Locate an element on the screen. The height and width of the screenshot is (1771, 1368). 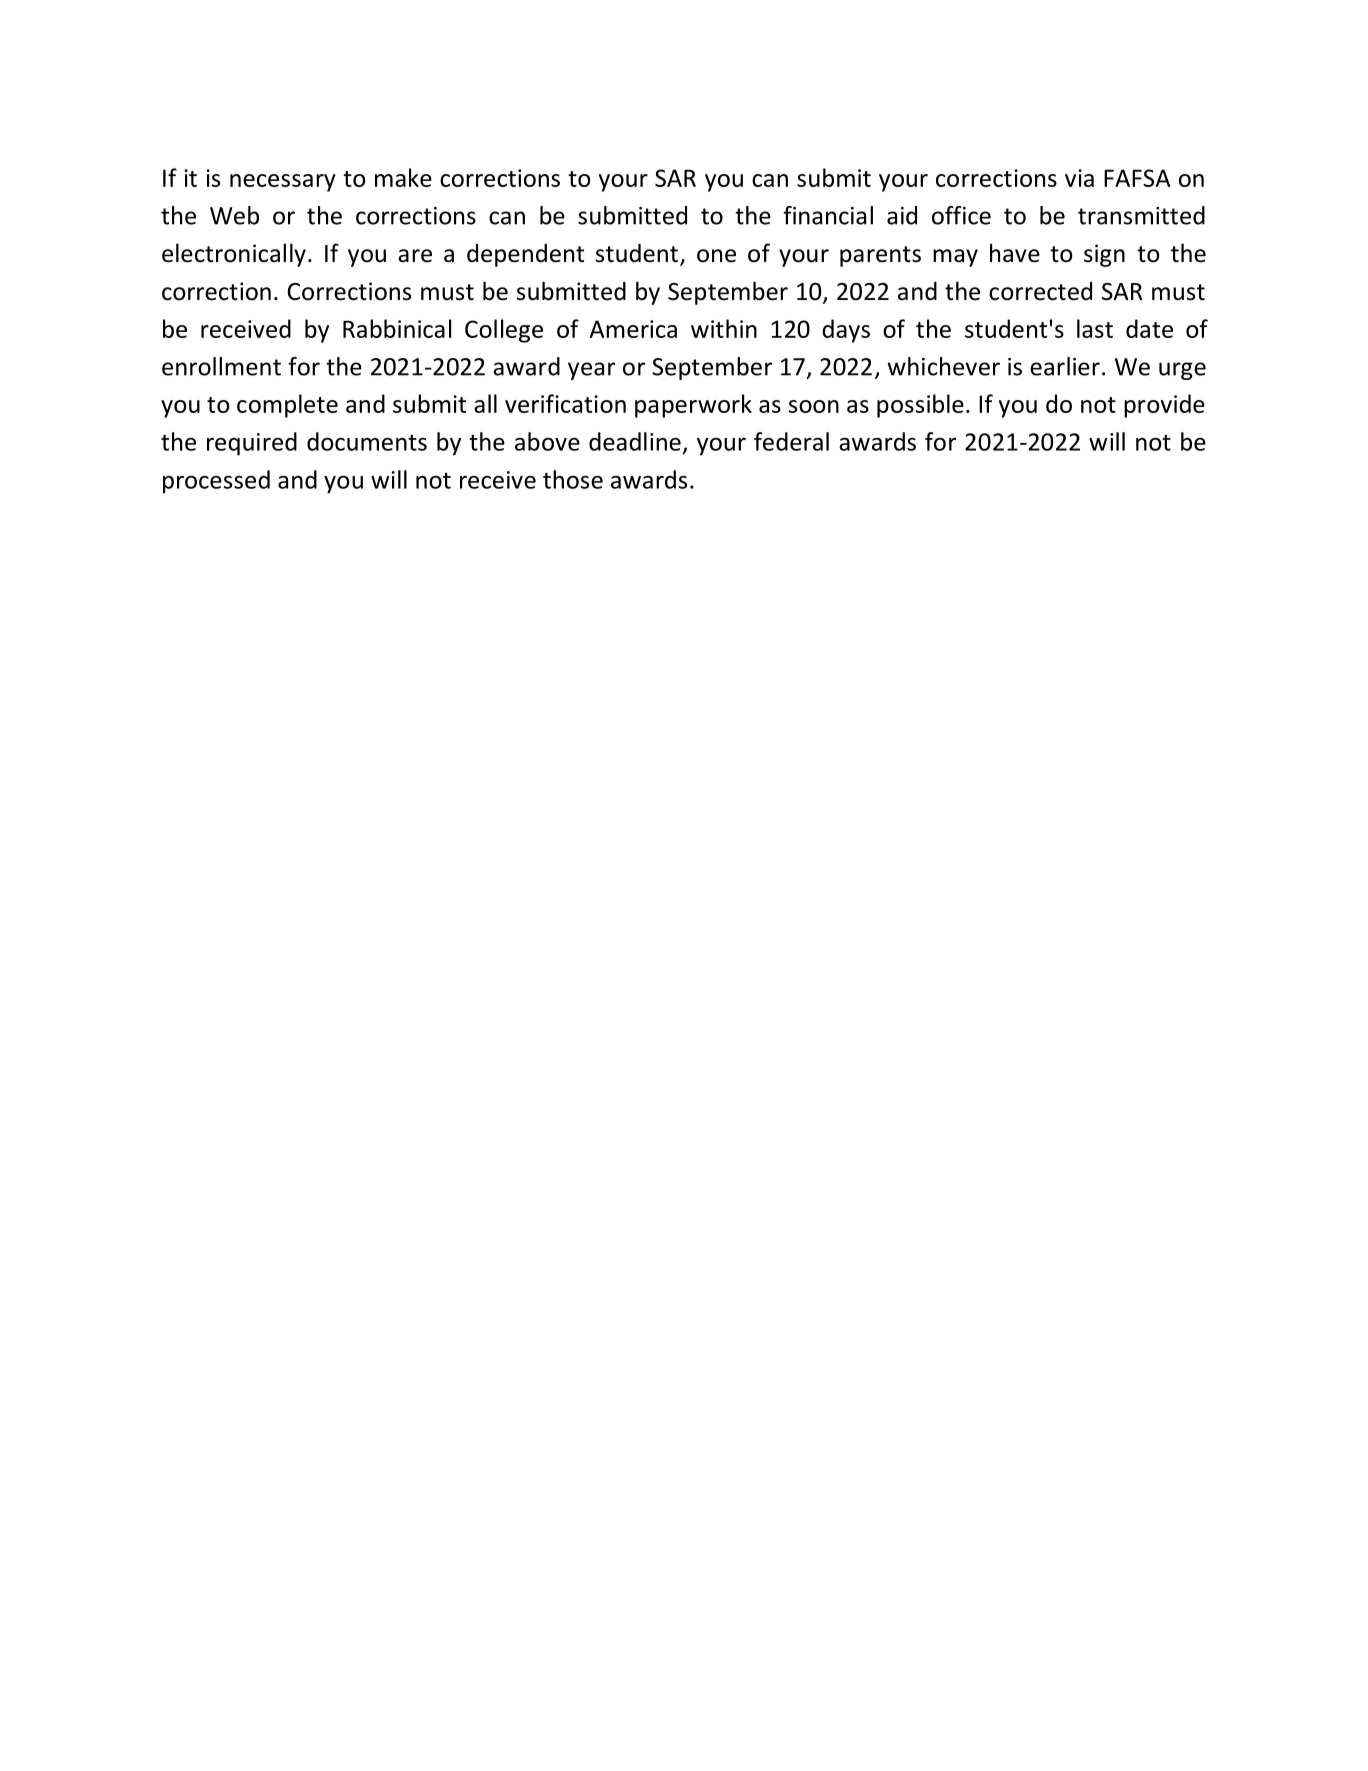
last is located at coordinates (1095, 328).
